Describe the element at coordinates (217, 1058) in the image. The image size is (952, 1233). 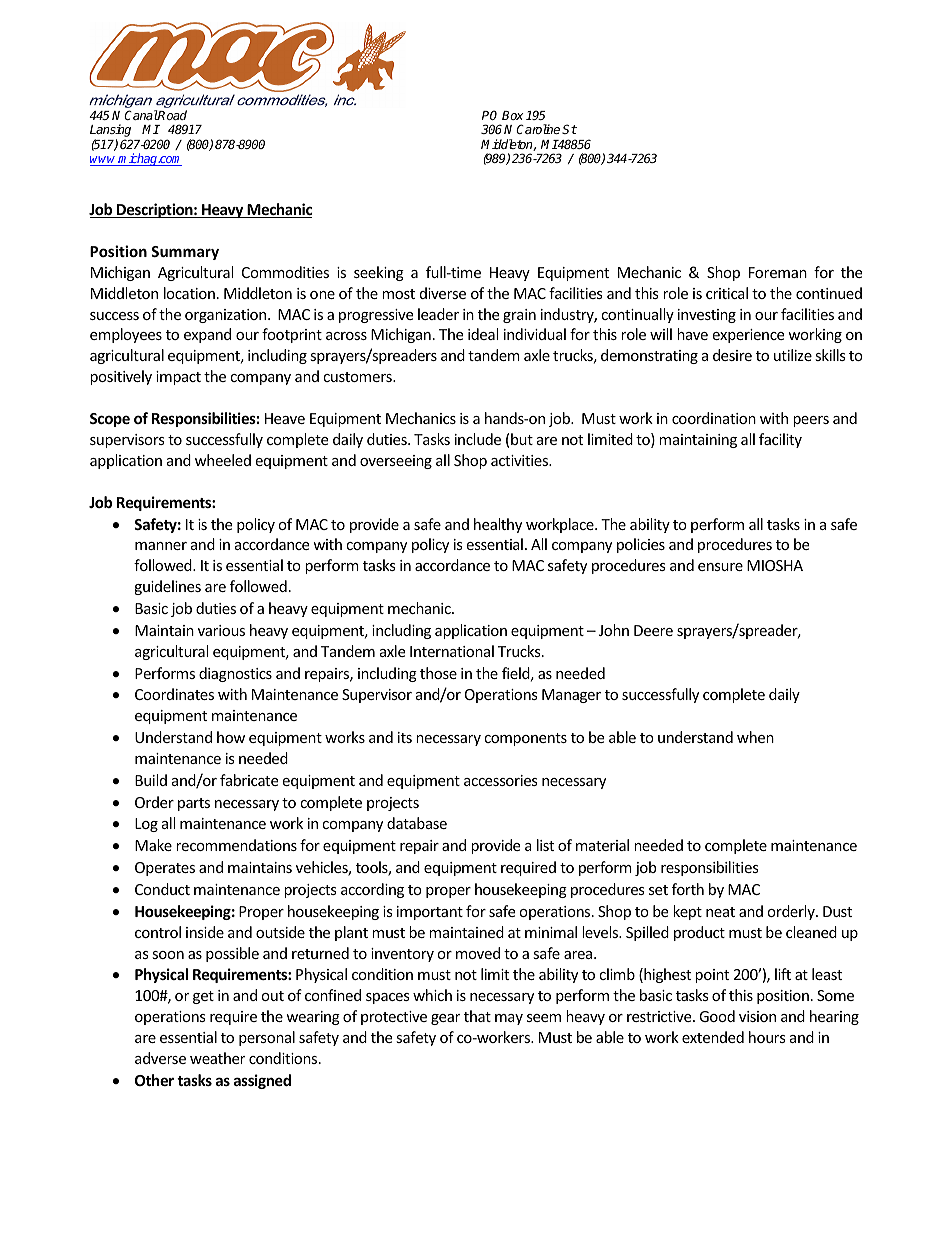
I see `weather` at that location.
